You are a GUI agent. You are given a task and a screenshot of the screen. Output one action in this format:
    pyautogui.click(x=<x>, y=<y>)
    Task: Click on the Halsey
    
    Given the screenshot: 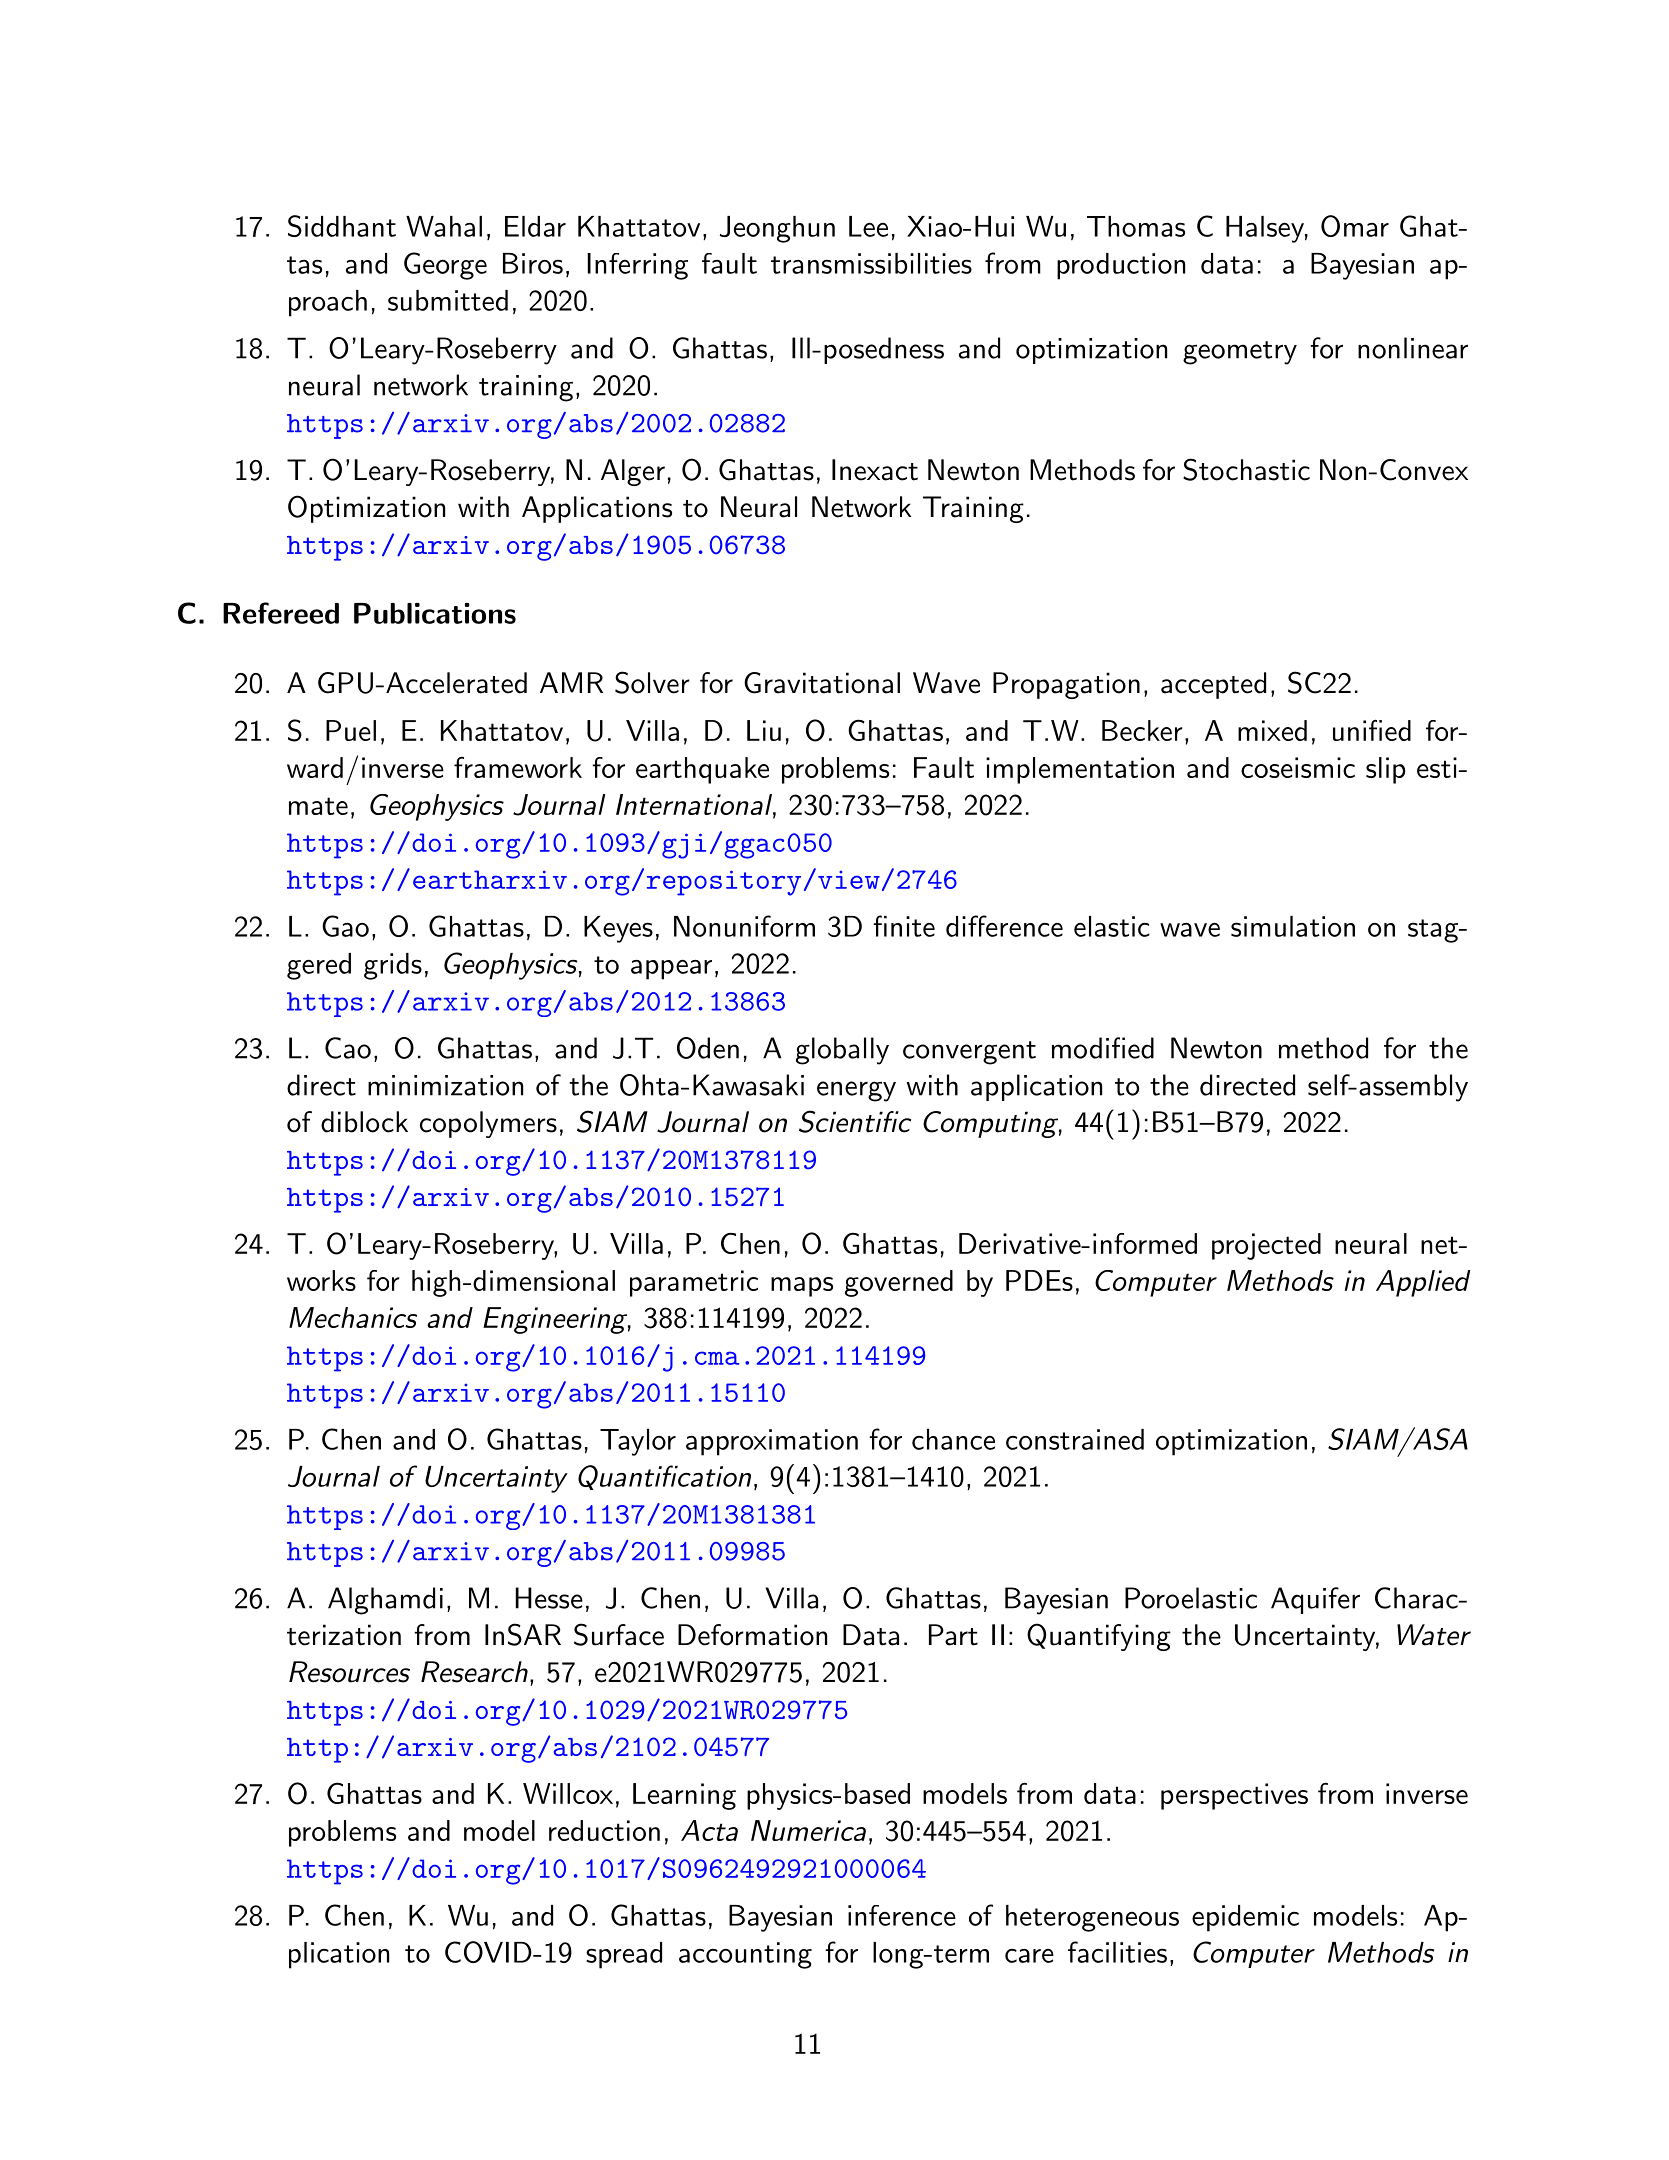 What is the action you would take?
    pyautogui.click(x=1265, y=229)
